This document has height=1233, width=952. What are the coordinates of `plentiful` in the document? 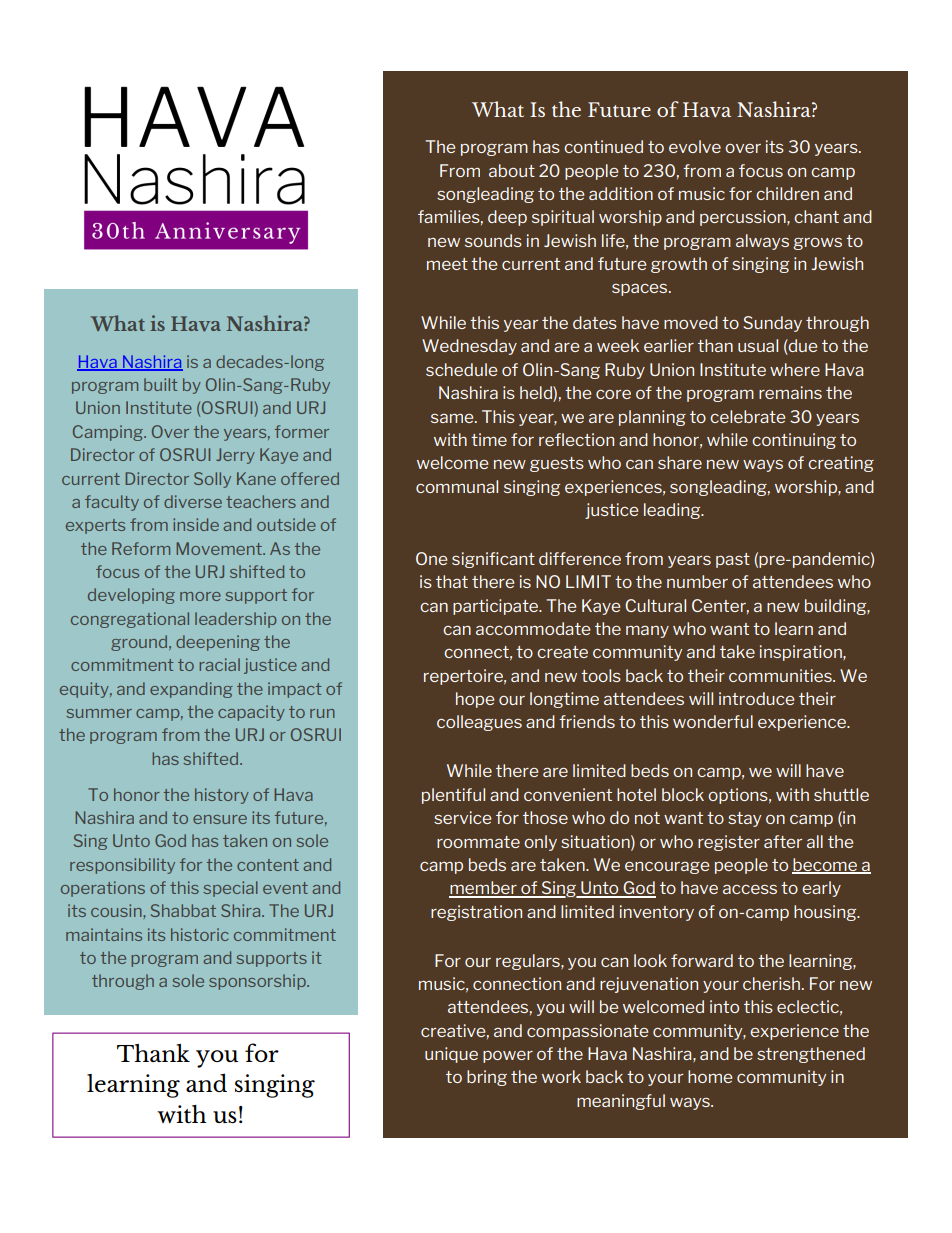 It's located at (453, 796).
